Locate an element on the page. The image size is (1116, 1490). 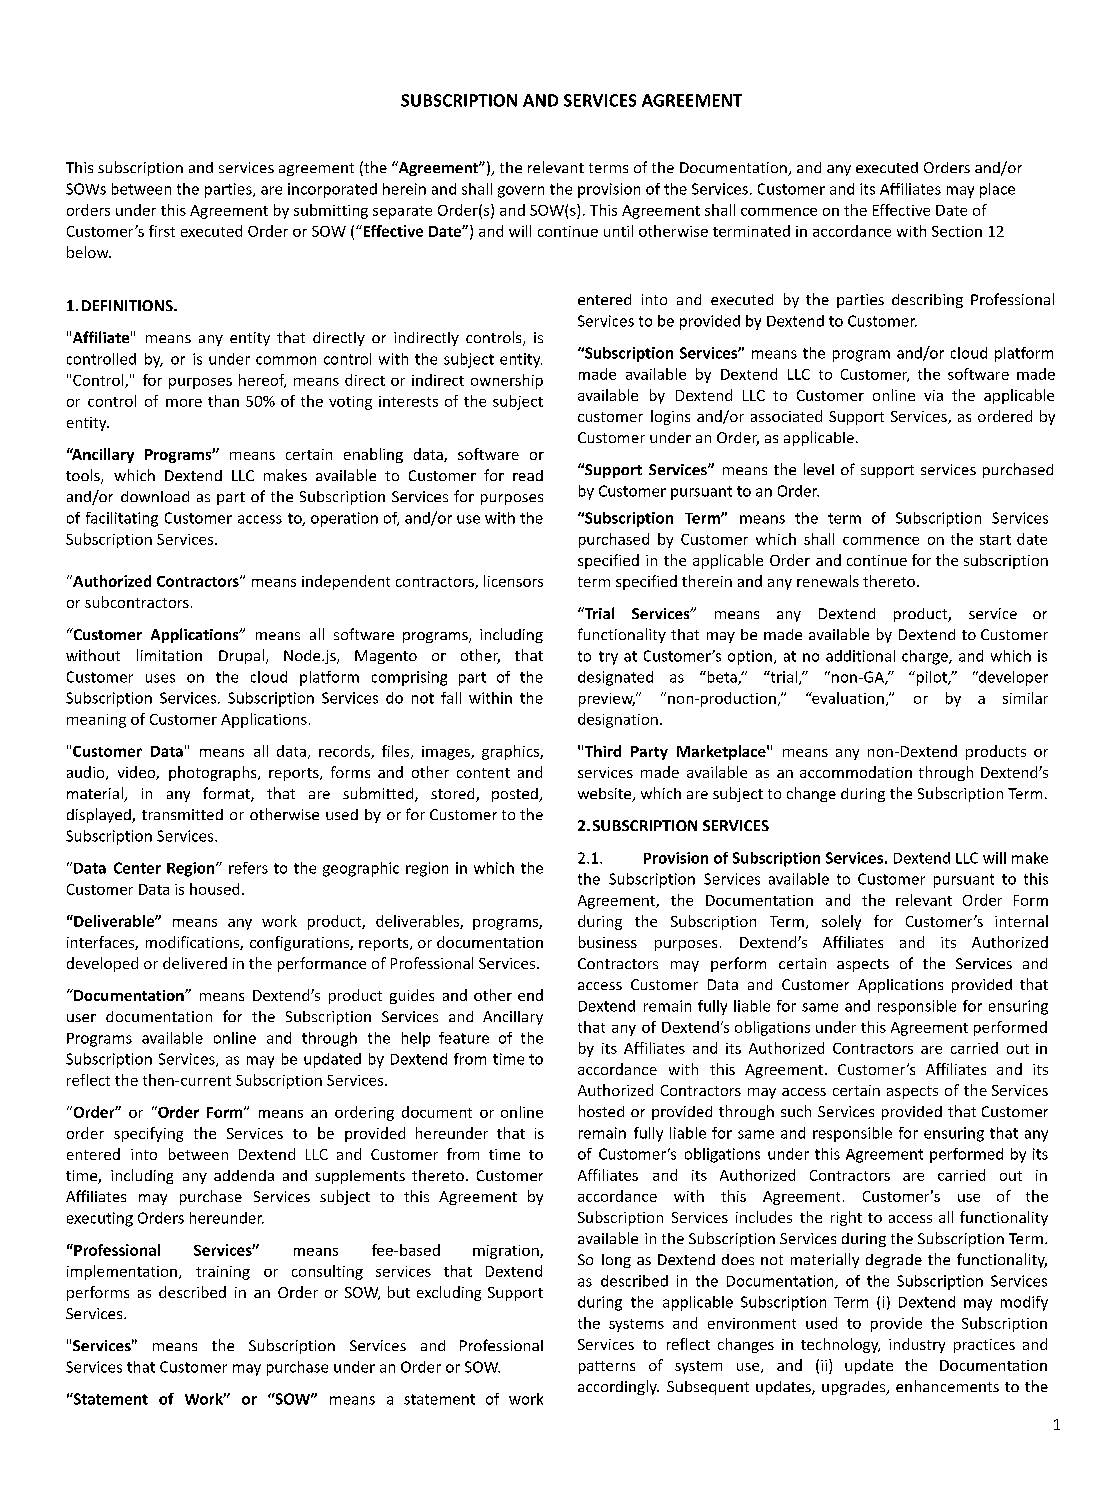
patterns is located at coordinates (607, 1367).
